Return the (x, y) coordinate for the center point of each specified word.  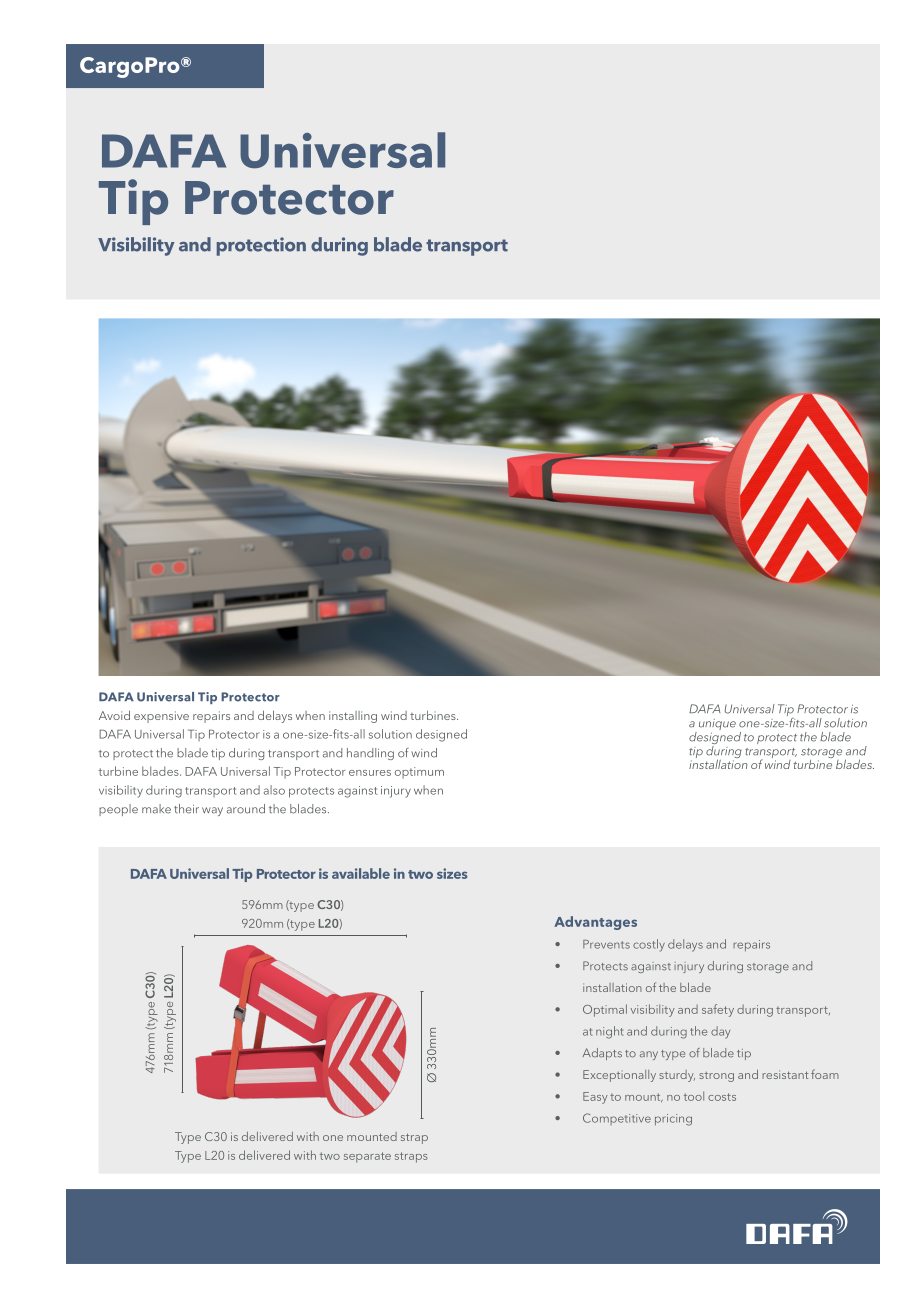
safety (718, 1010)
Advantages (595, 923)
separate (367, 1157)
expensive (161, 717)
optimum (419, 773)
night (610, 1032)
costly (649, 945)
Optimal (605, 1010)
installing (353, 717)
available (361, 873)
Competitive (617, 1119)
